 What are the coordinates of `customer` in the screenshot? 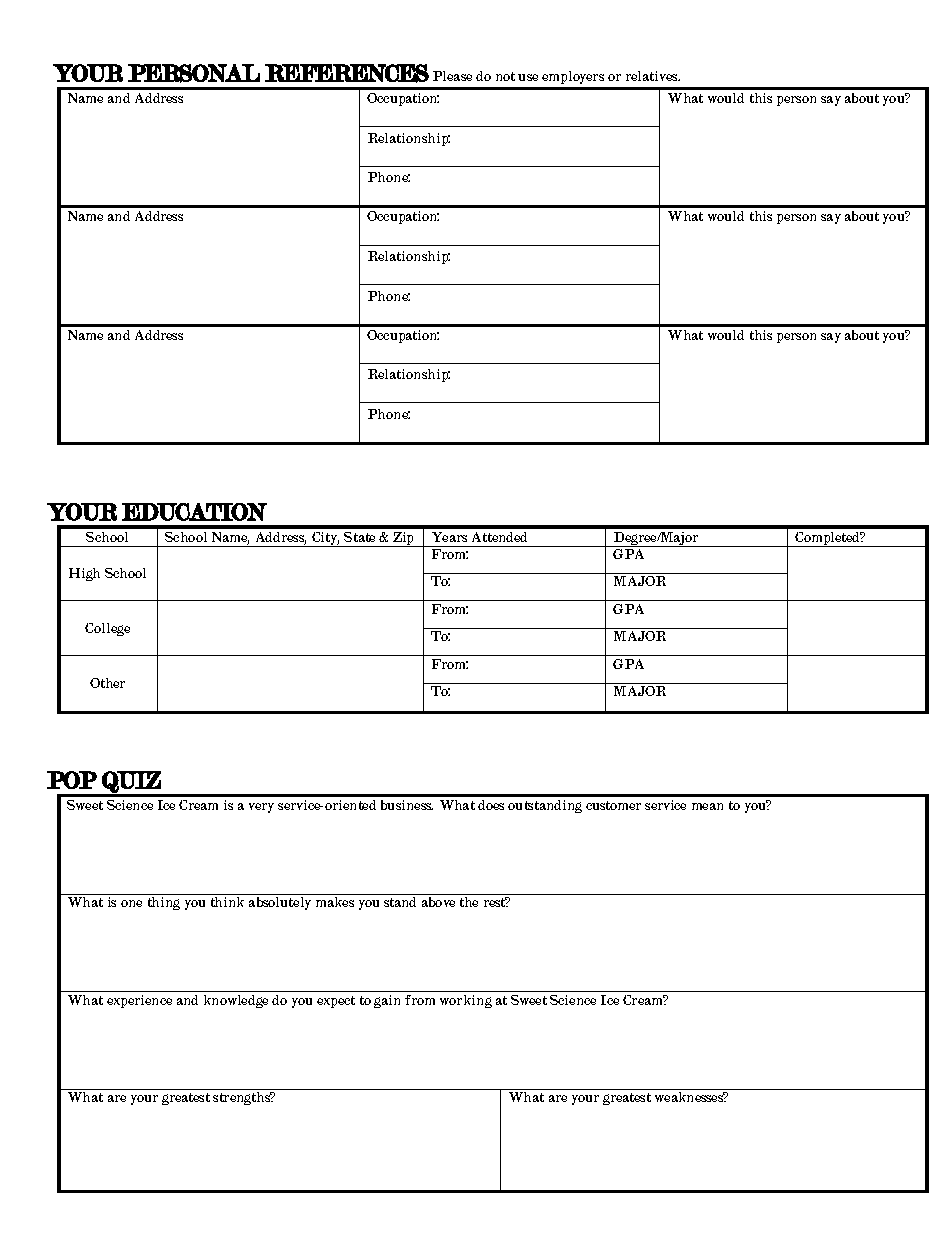 It's located at (613, 805).
